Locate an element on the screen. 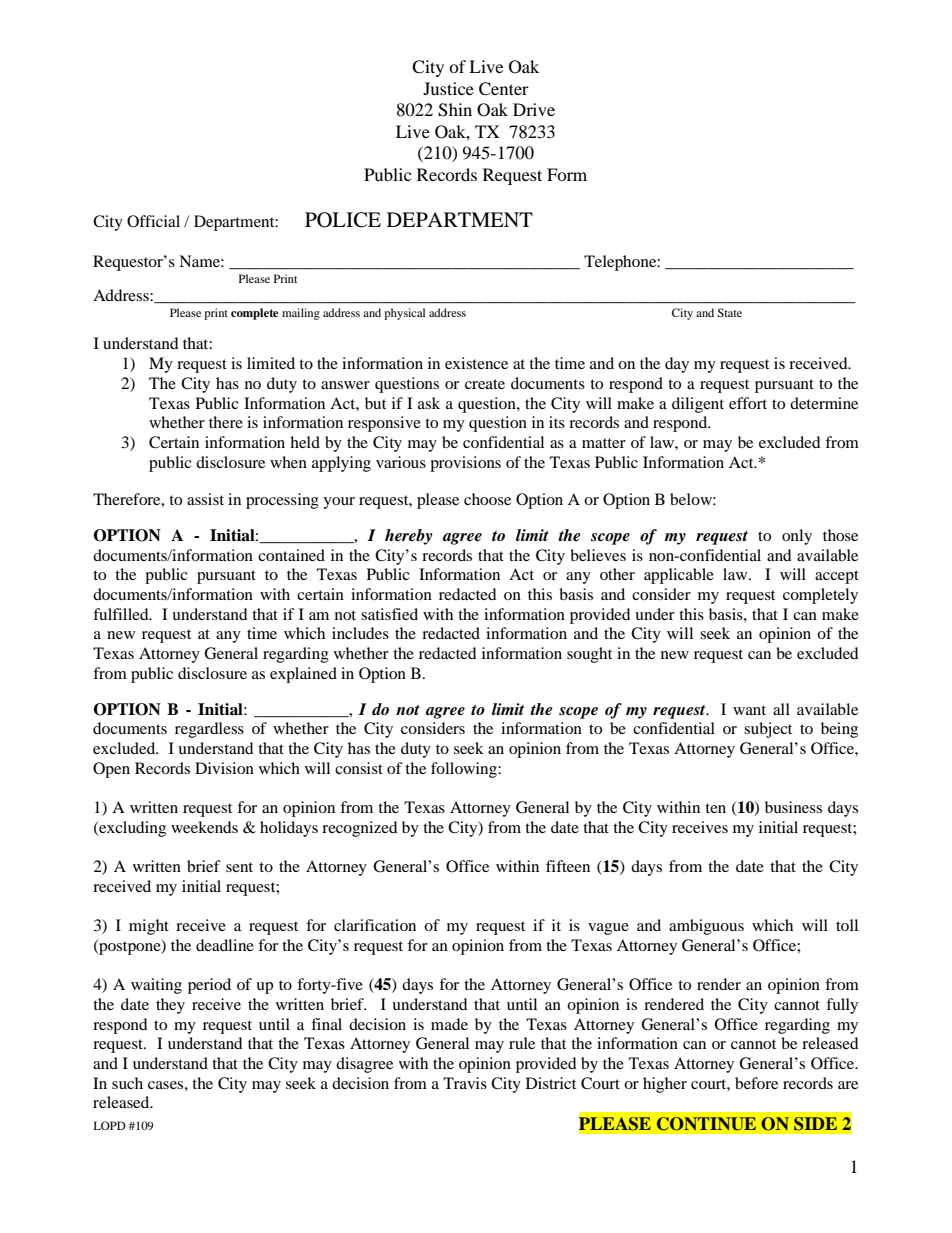 Image resolution: width=952 pixels, height=1233 pixels. assist is located at coordinates (205, 499).
